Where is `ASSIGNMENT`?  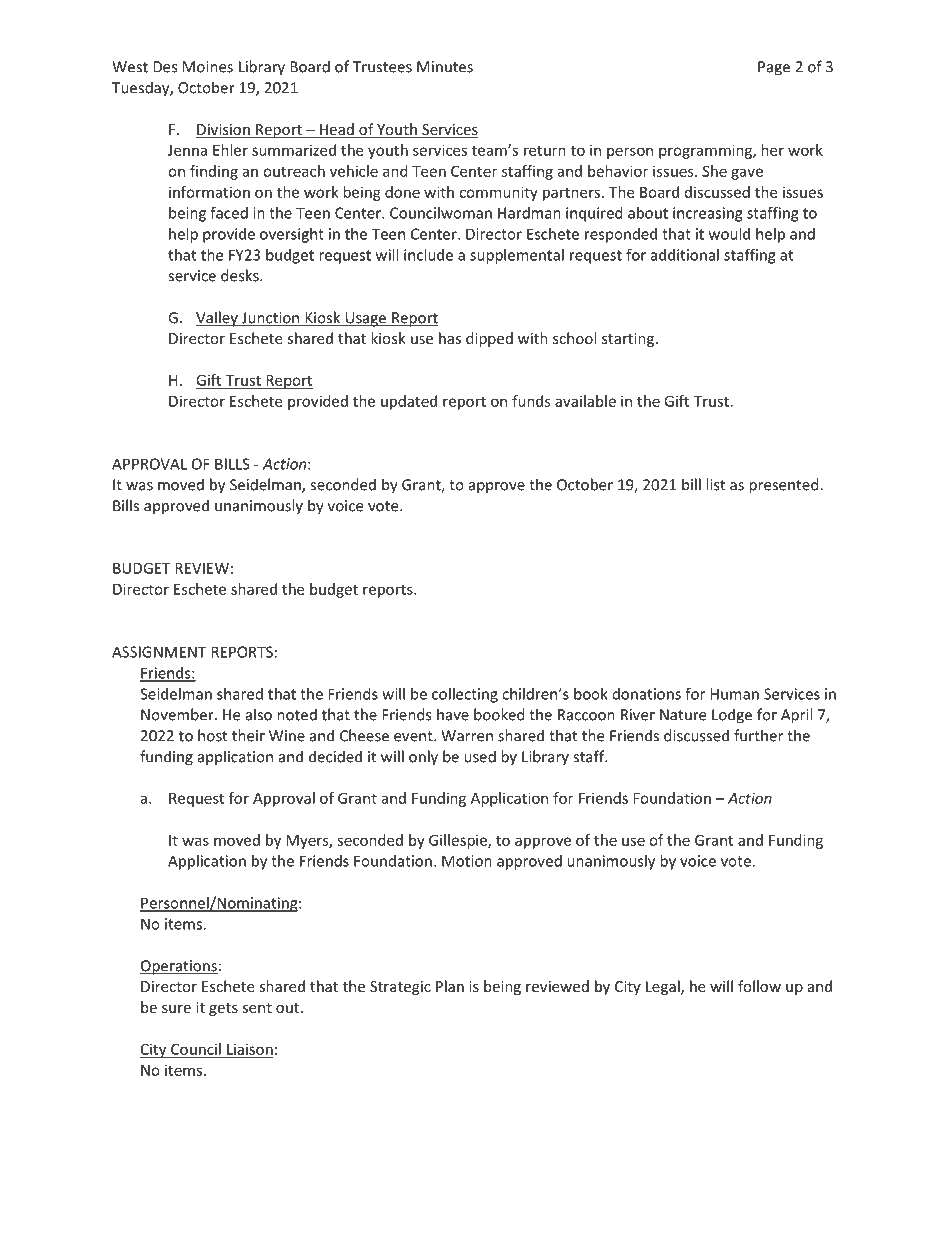 ASSIGNMENT is located at coordinates (159, 652).
